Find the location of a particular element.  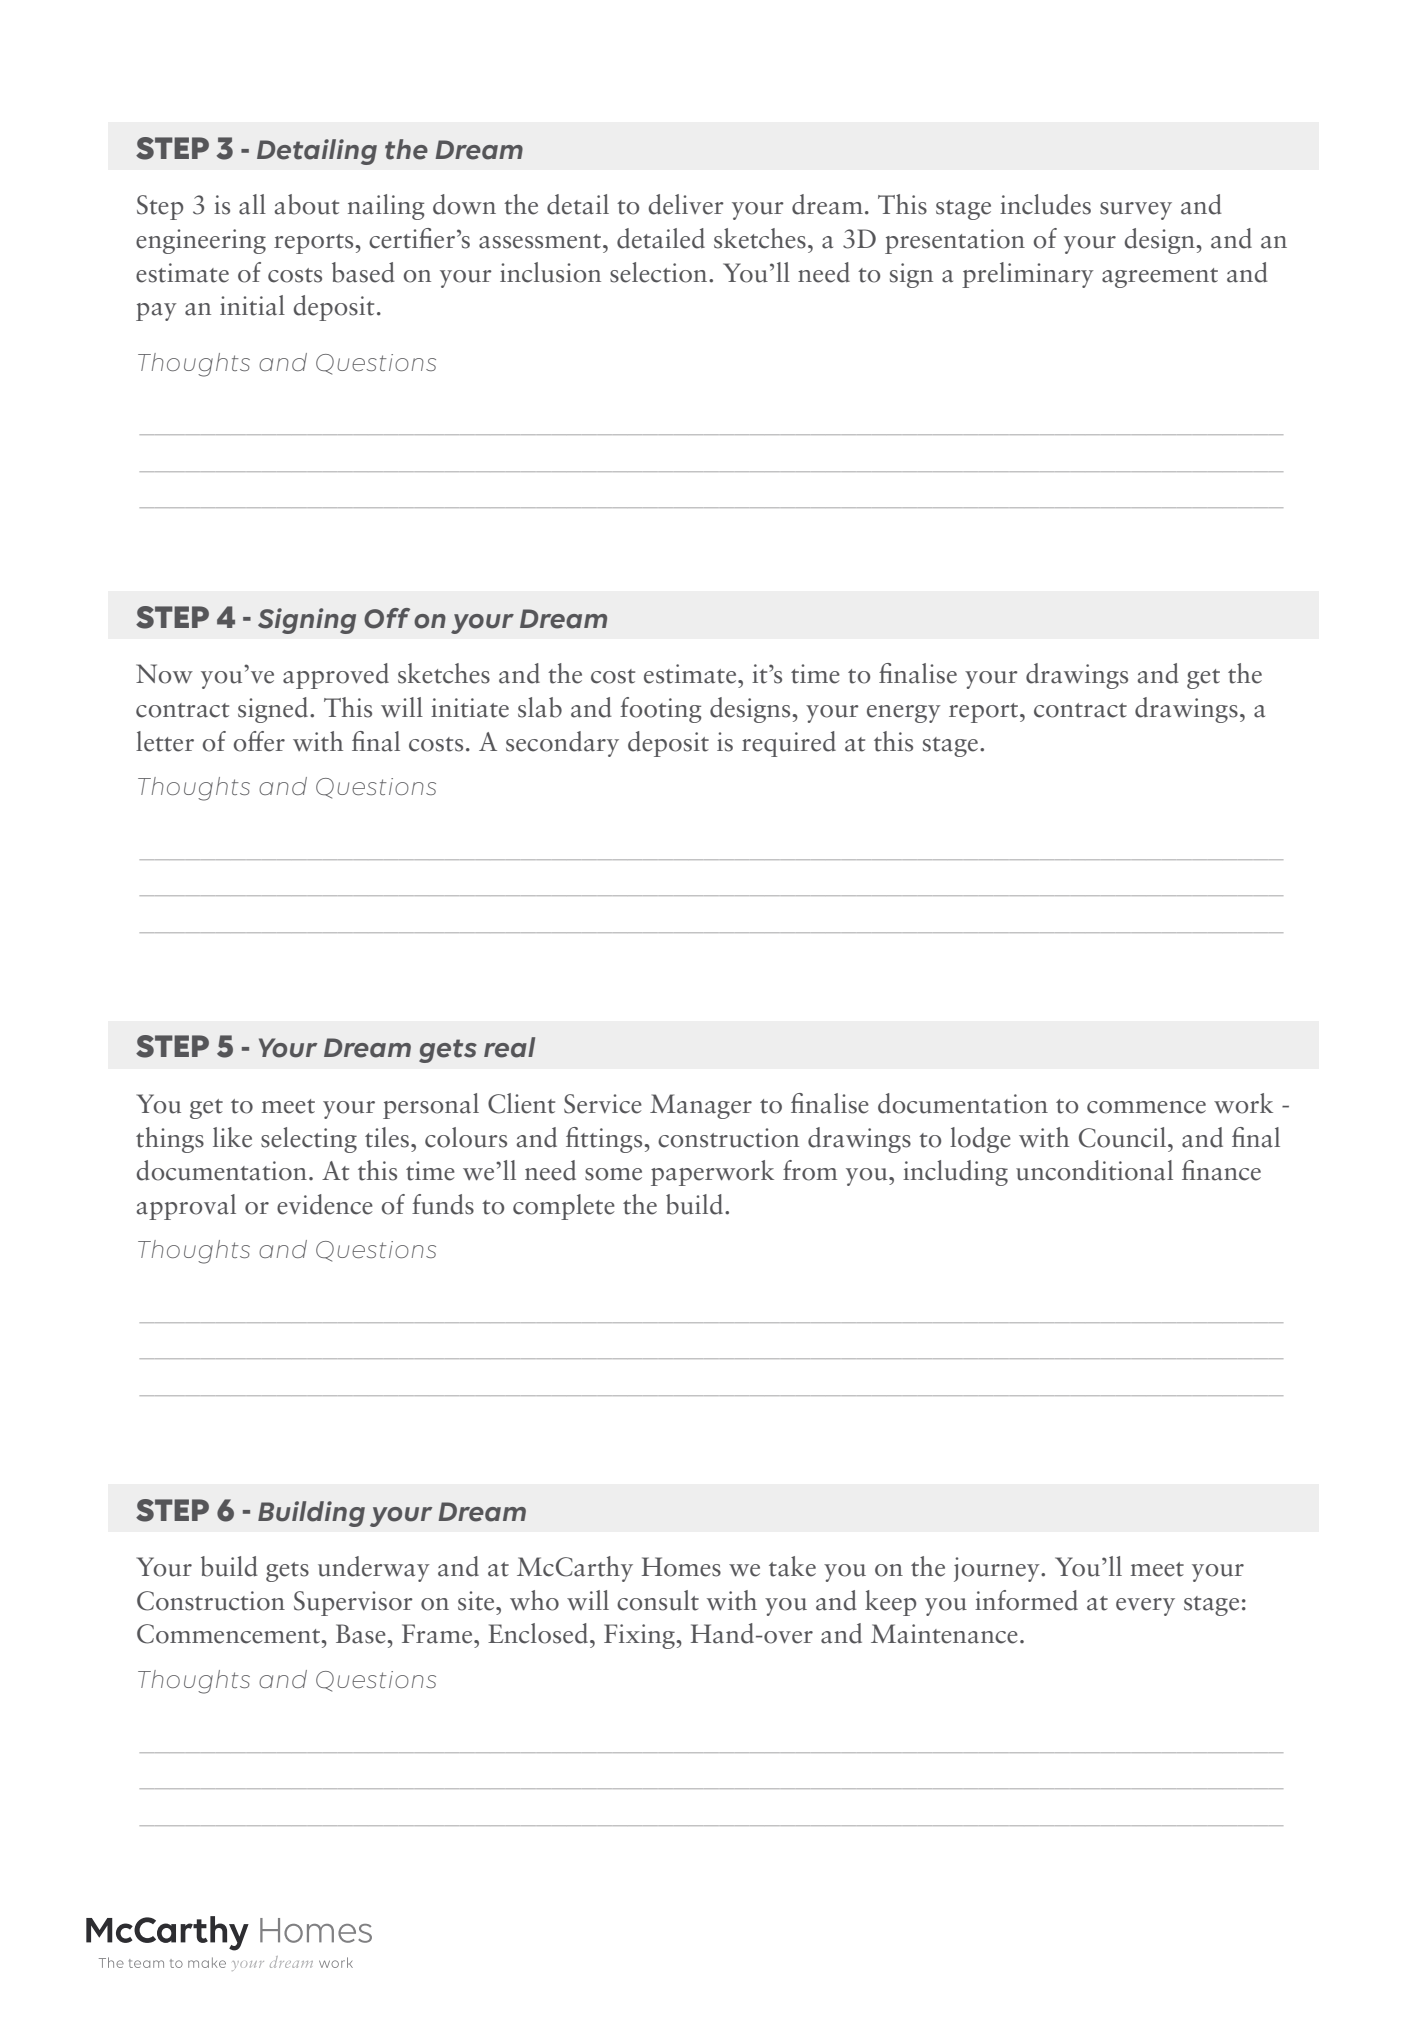

consult is located at coordinates (658, 1600).
